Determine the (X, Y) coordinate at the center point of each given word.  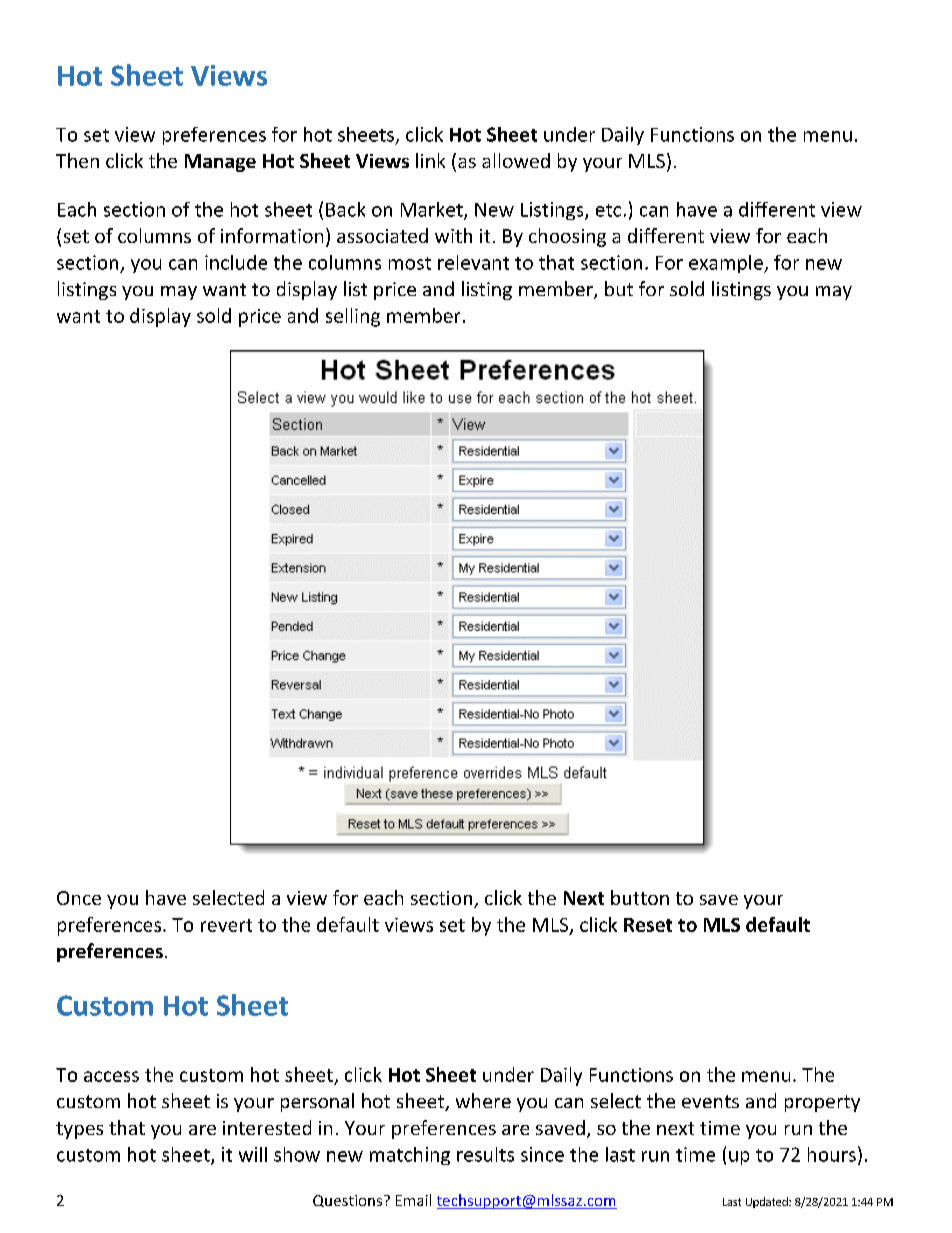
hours (832, 1154)
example (727, 264)
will (253, 1154)
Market (433, 210)
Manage (220, 163)
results (485, 1154)
